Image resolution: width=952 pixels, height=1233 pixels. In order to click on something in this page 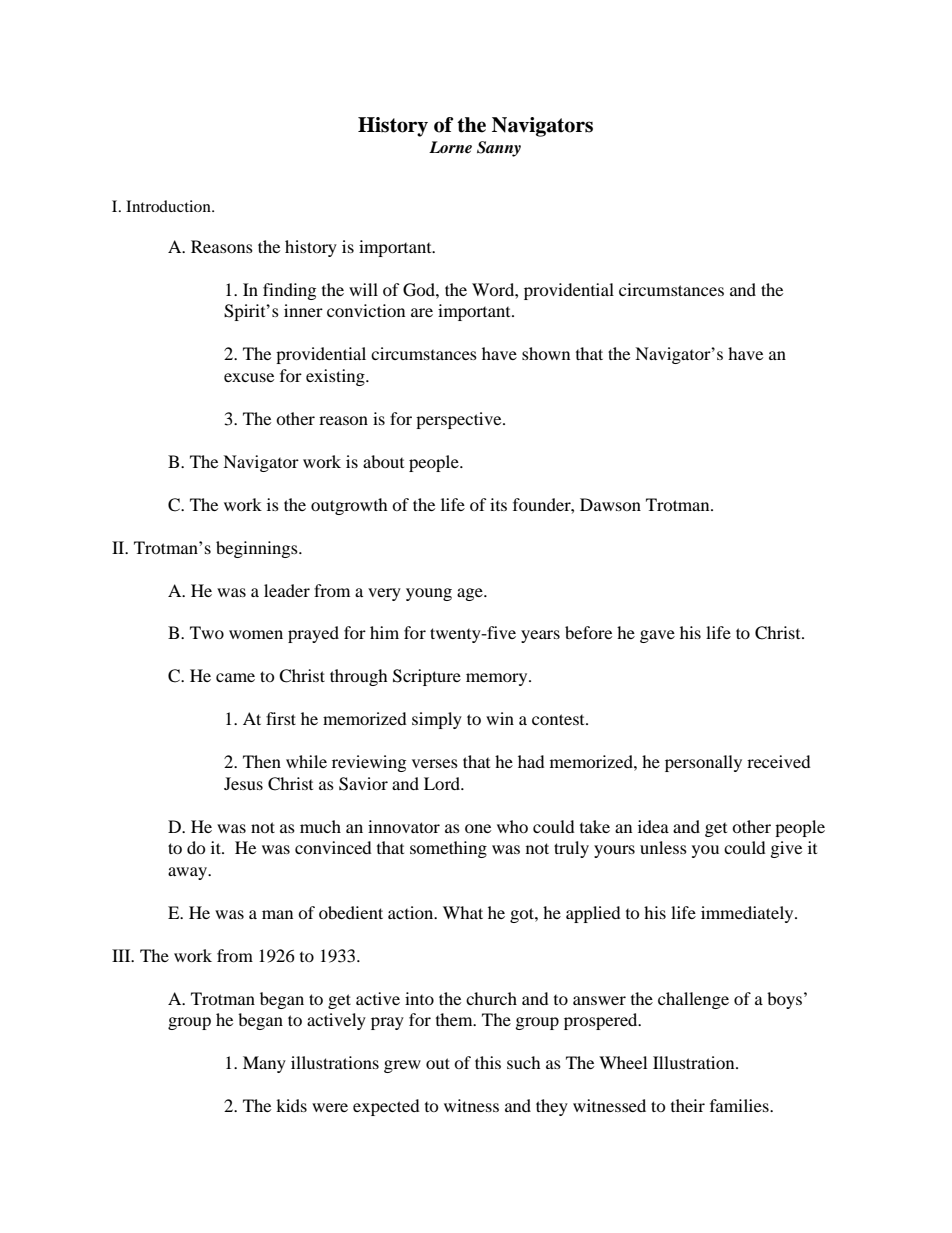, I will do `click(448, 849)`.
